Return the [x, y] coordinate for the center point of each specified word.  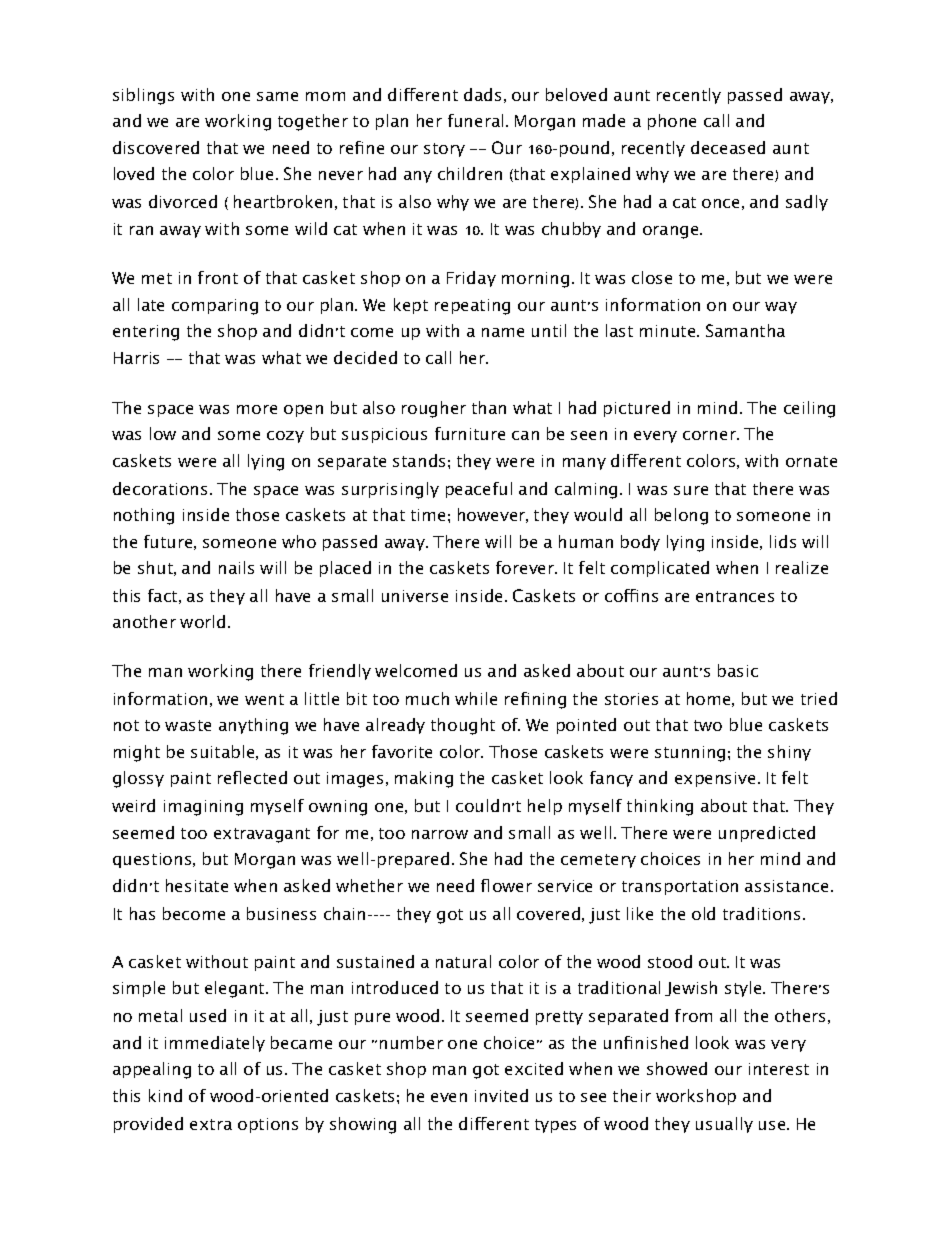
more [257, 409]
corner [710, 435]
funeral [475, 120]
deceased [728, 147]
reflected [252, 777]
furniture [470, 433]
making [424, 779]
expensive [715, 779]
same [277, 96]
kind [165, 1095]
